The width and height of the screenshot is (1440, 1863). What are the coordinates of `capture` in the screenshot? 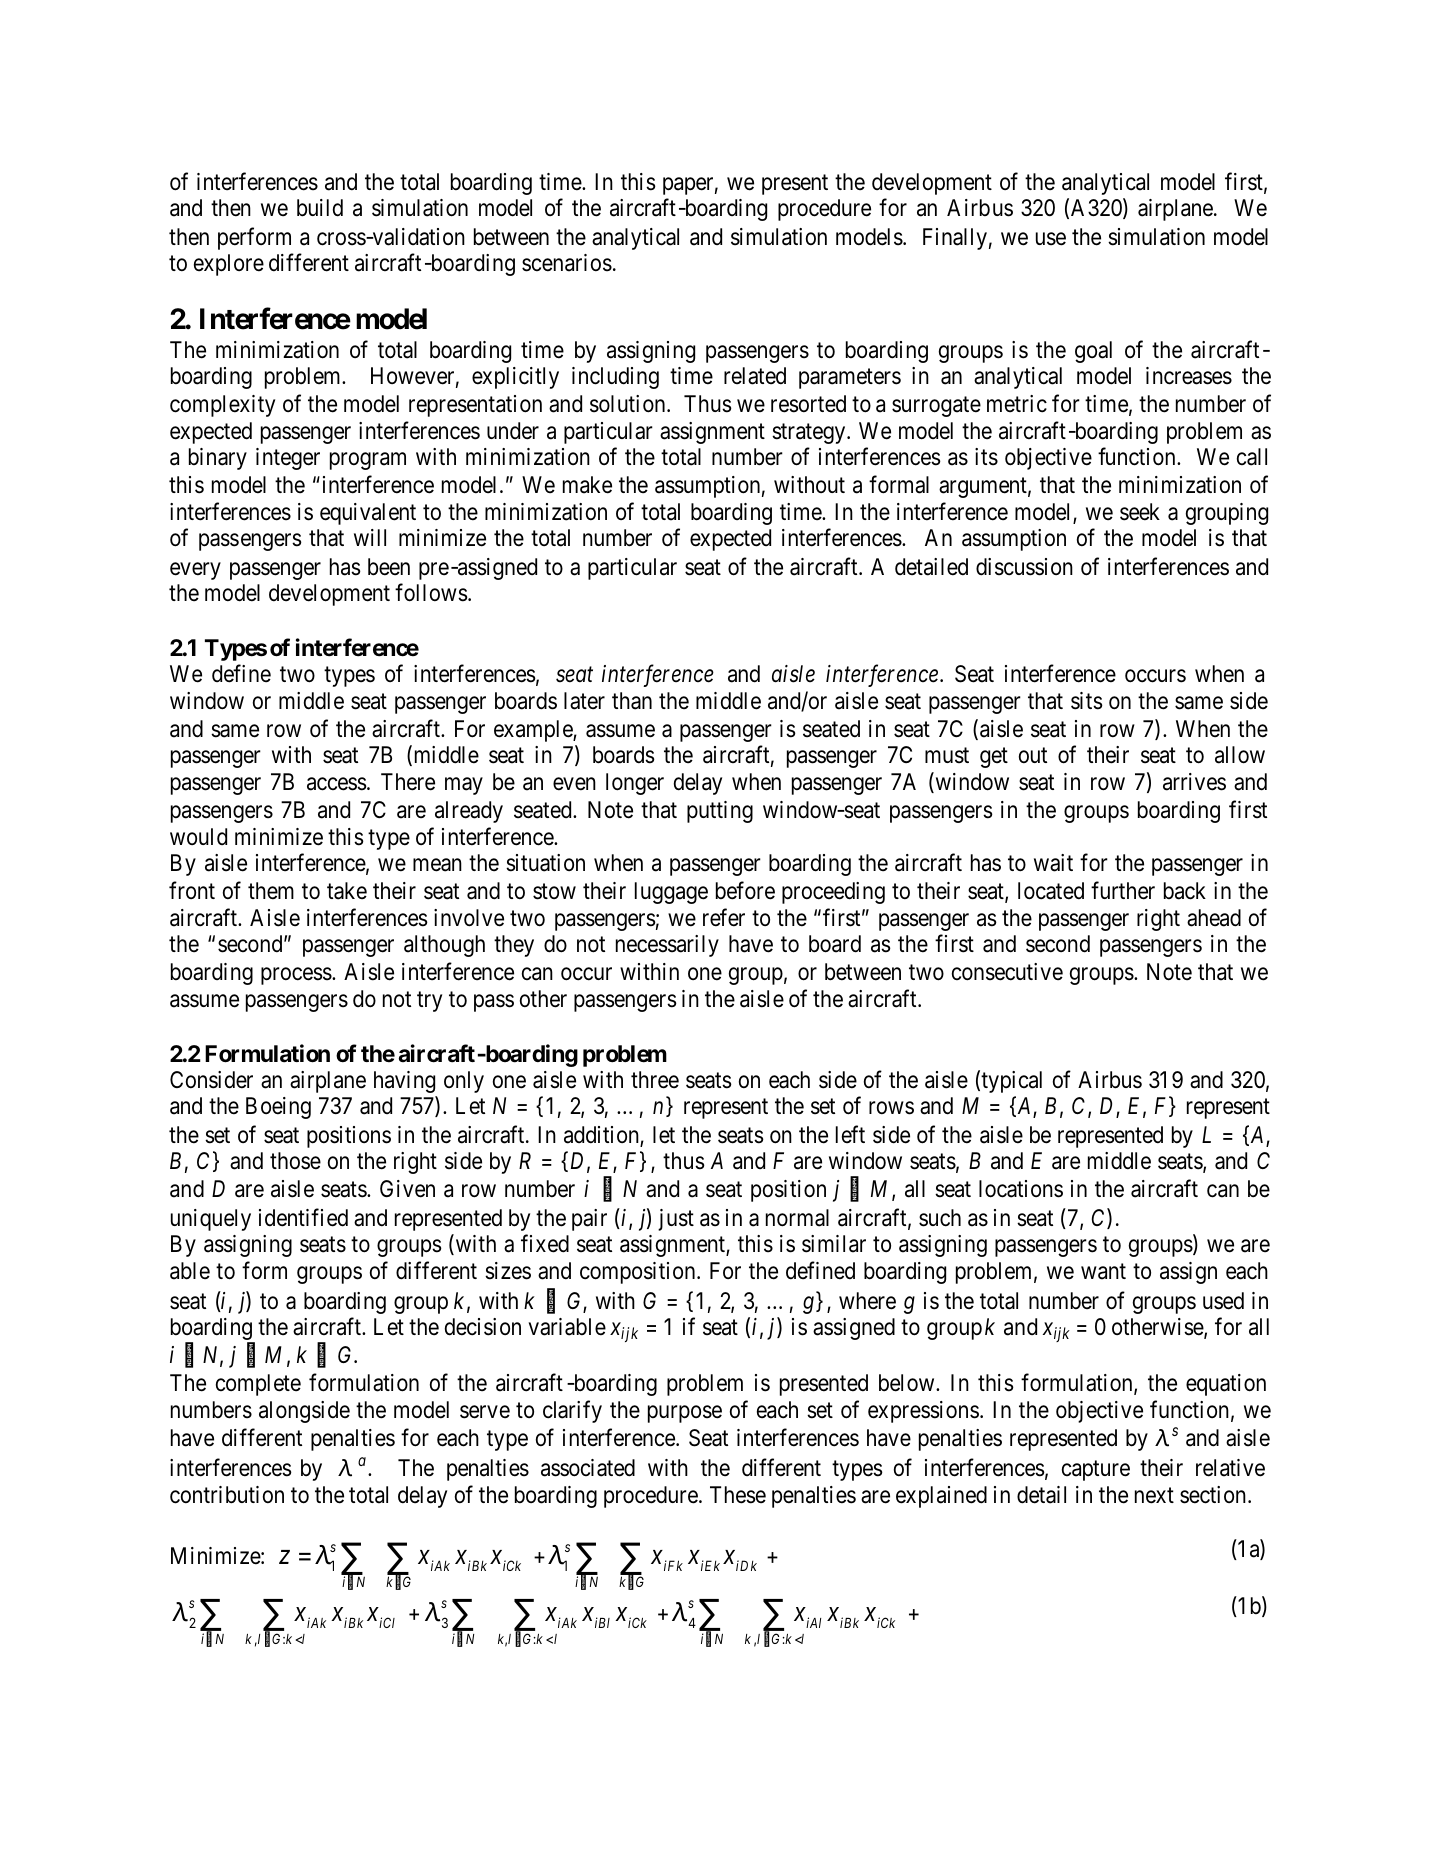 It's located at (1096, 1471).
